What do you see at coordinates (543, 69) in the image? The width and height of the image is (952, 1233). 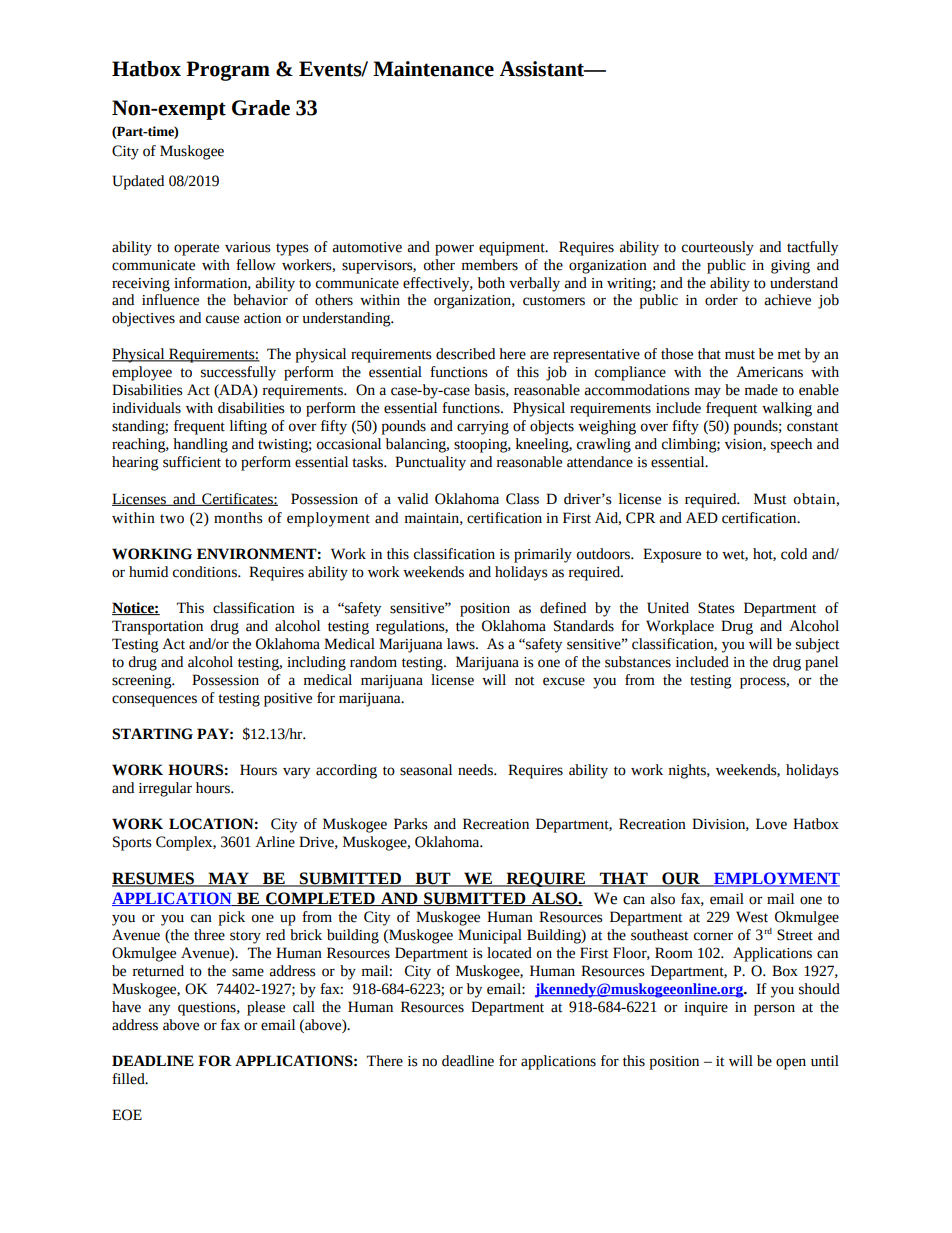 I see `Assistant` at bounding box center [543, 69].
